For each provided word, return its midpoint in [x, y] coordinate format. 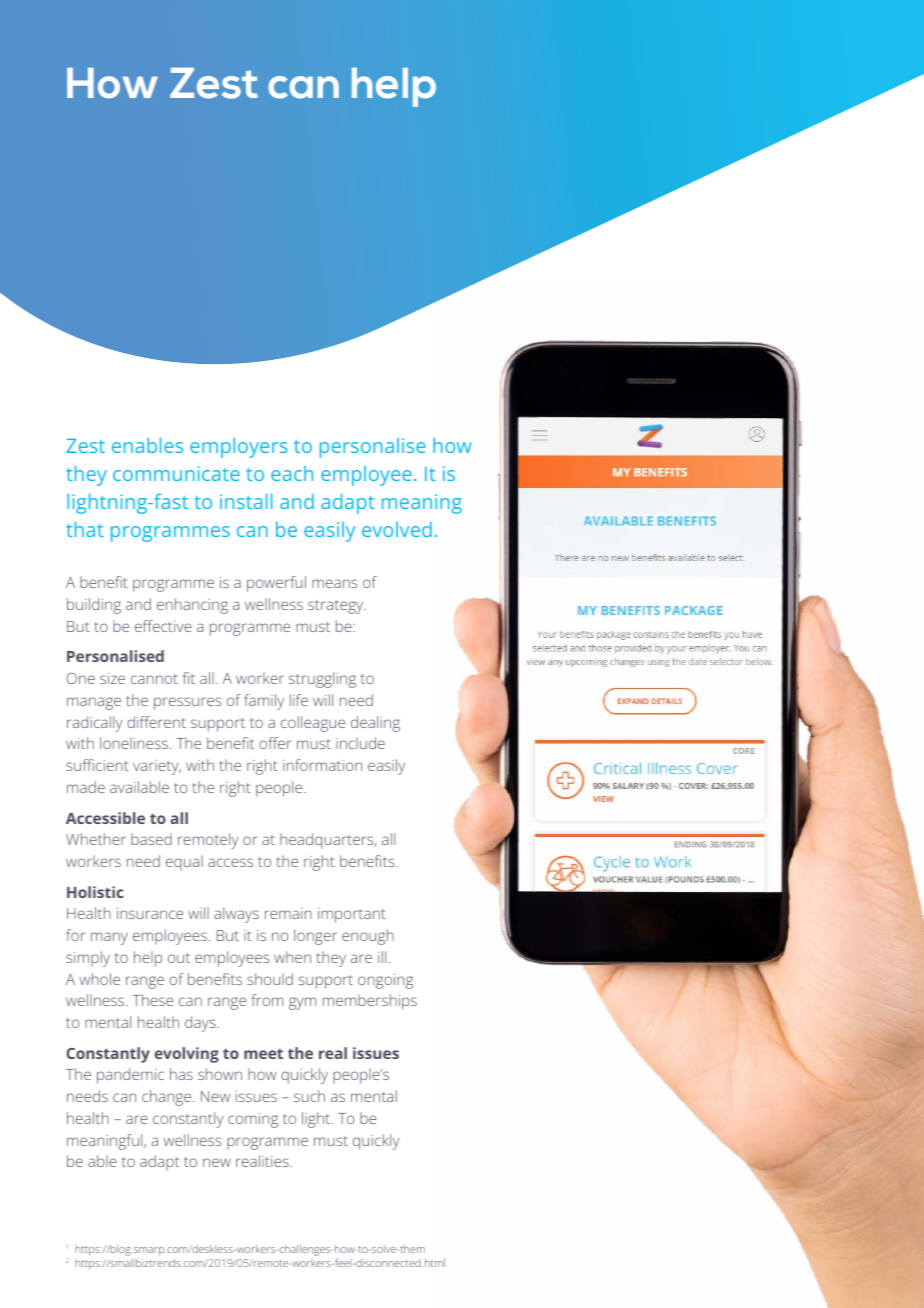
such [309, 1096]
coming [253, 1120]
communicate [176, 473]
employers [238, 448]
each [292, 473]
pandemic [130, 1076]
